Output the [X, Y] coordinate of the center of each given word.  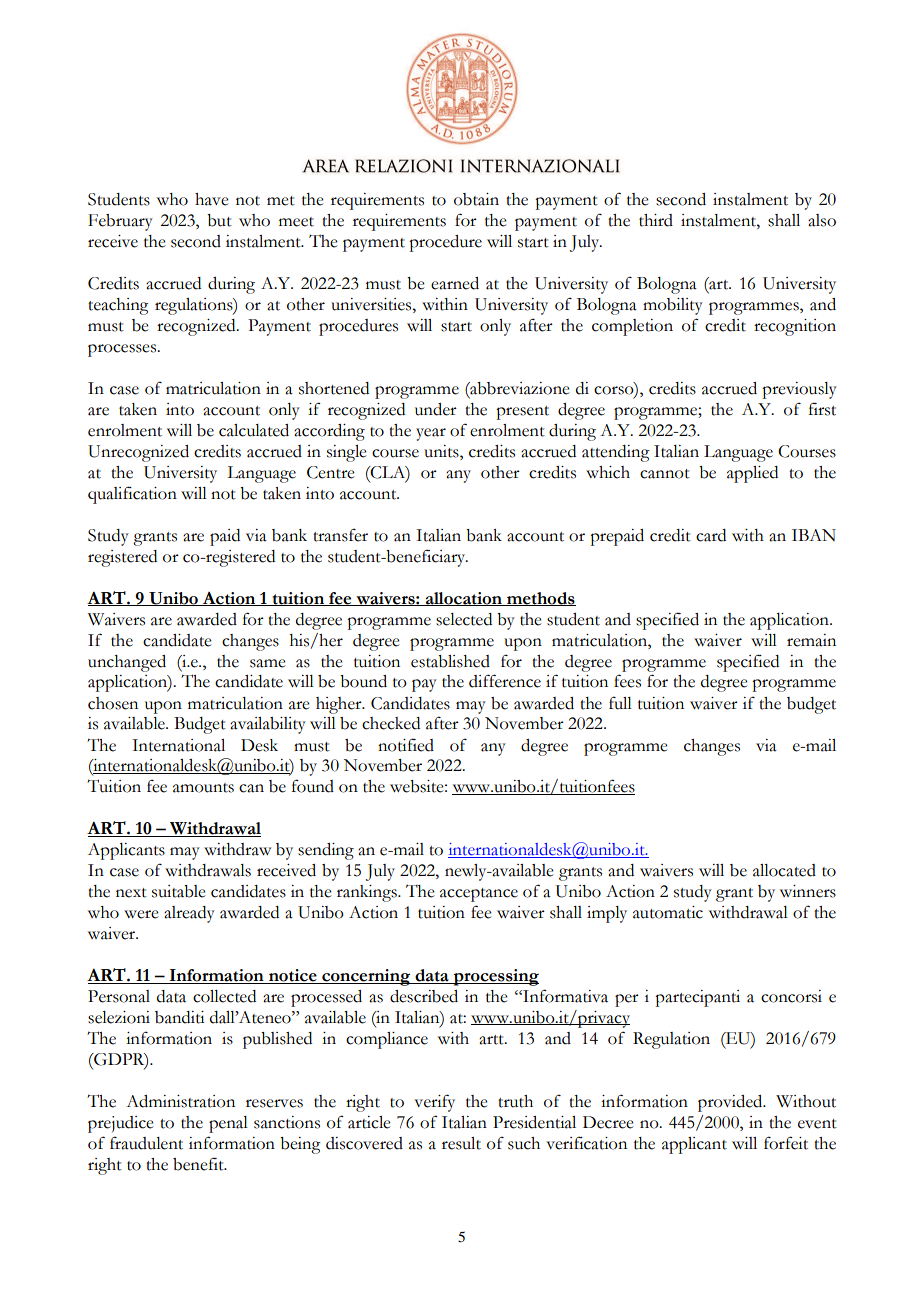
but [219, 220]
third [656, 220]
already [189, 914]
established [450, 661]
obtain [476, 199]
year [431, 434]
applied [752, 474]
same [268, 663]
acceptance [479, 895]
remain [811, 640]
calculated [254, 430]
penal [228, 1124]
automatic [668, 912]
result [461, 1143]
